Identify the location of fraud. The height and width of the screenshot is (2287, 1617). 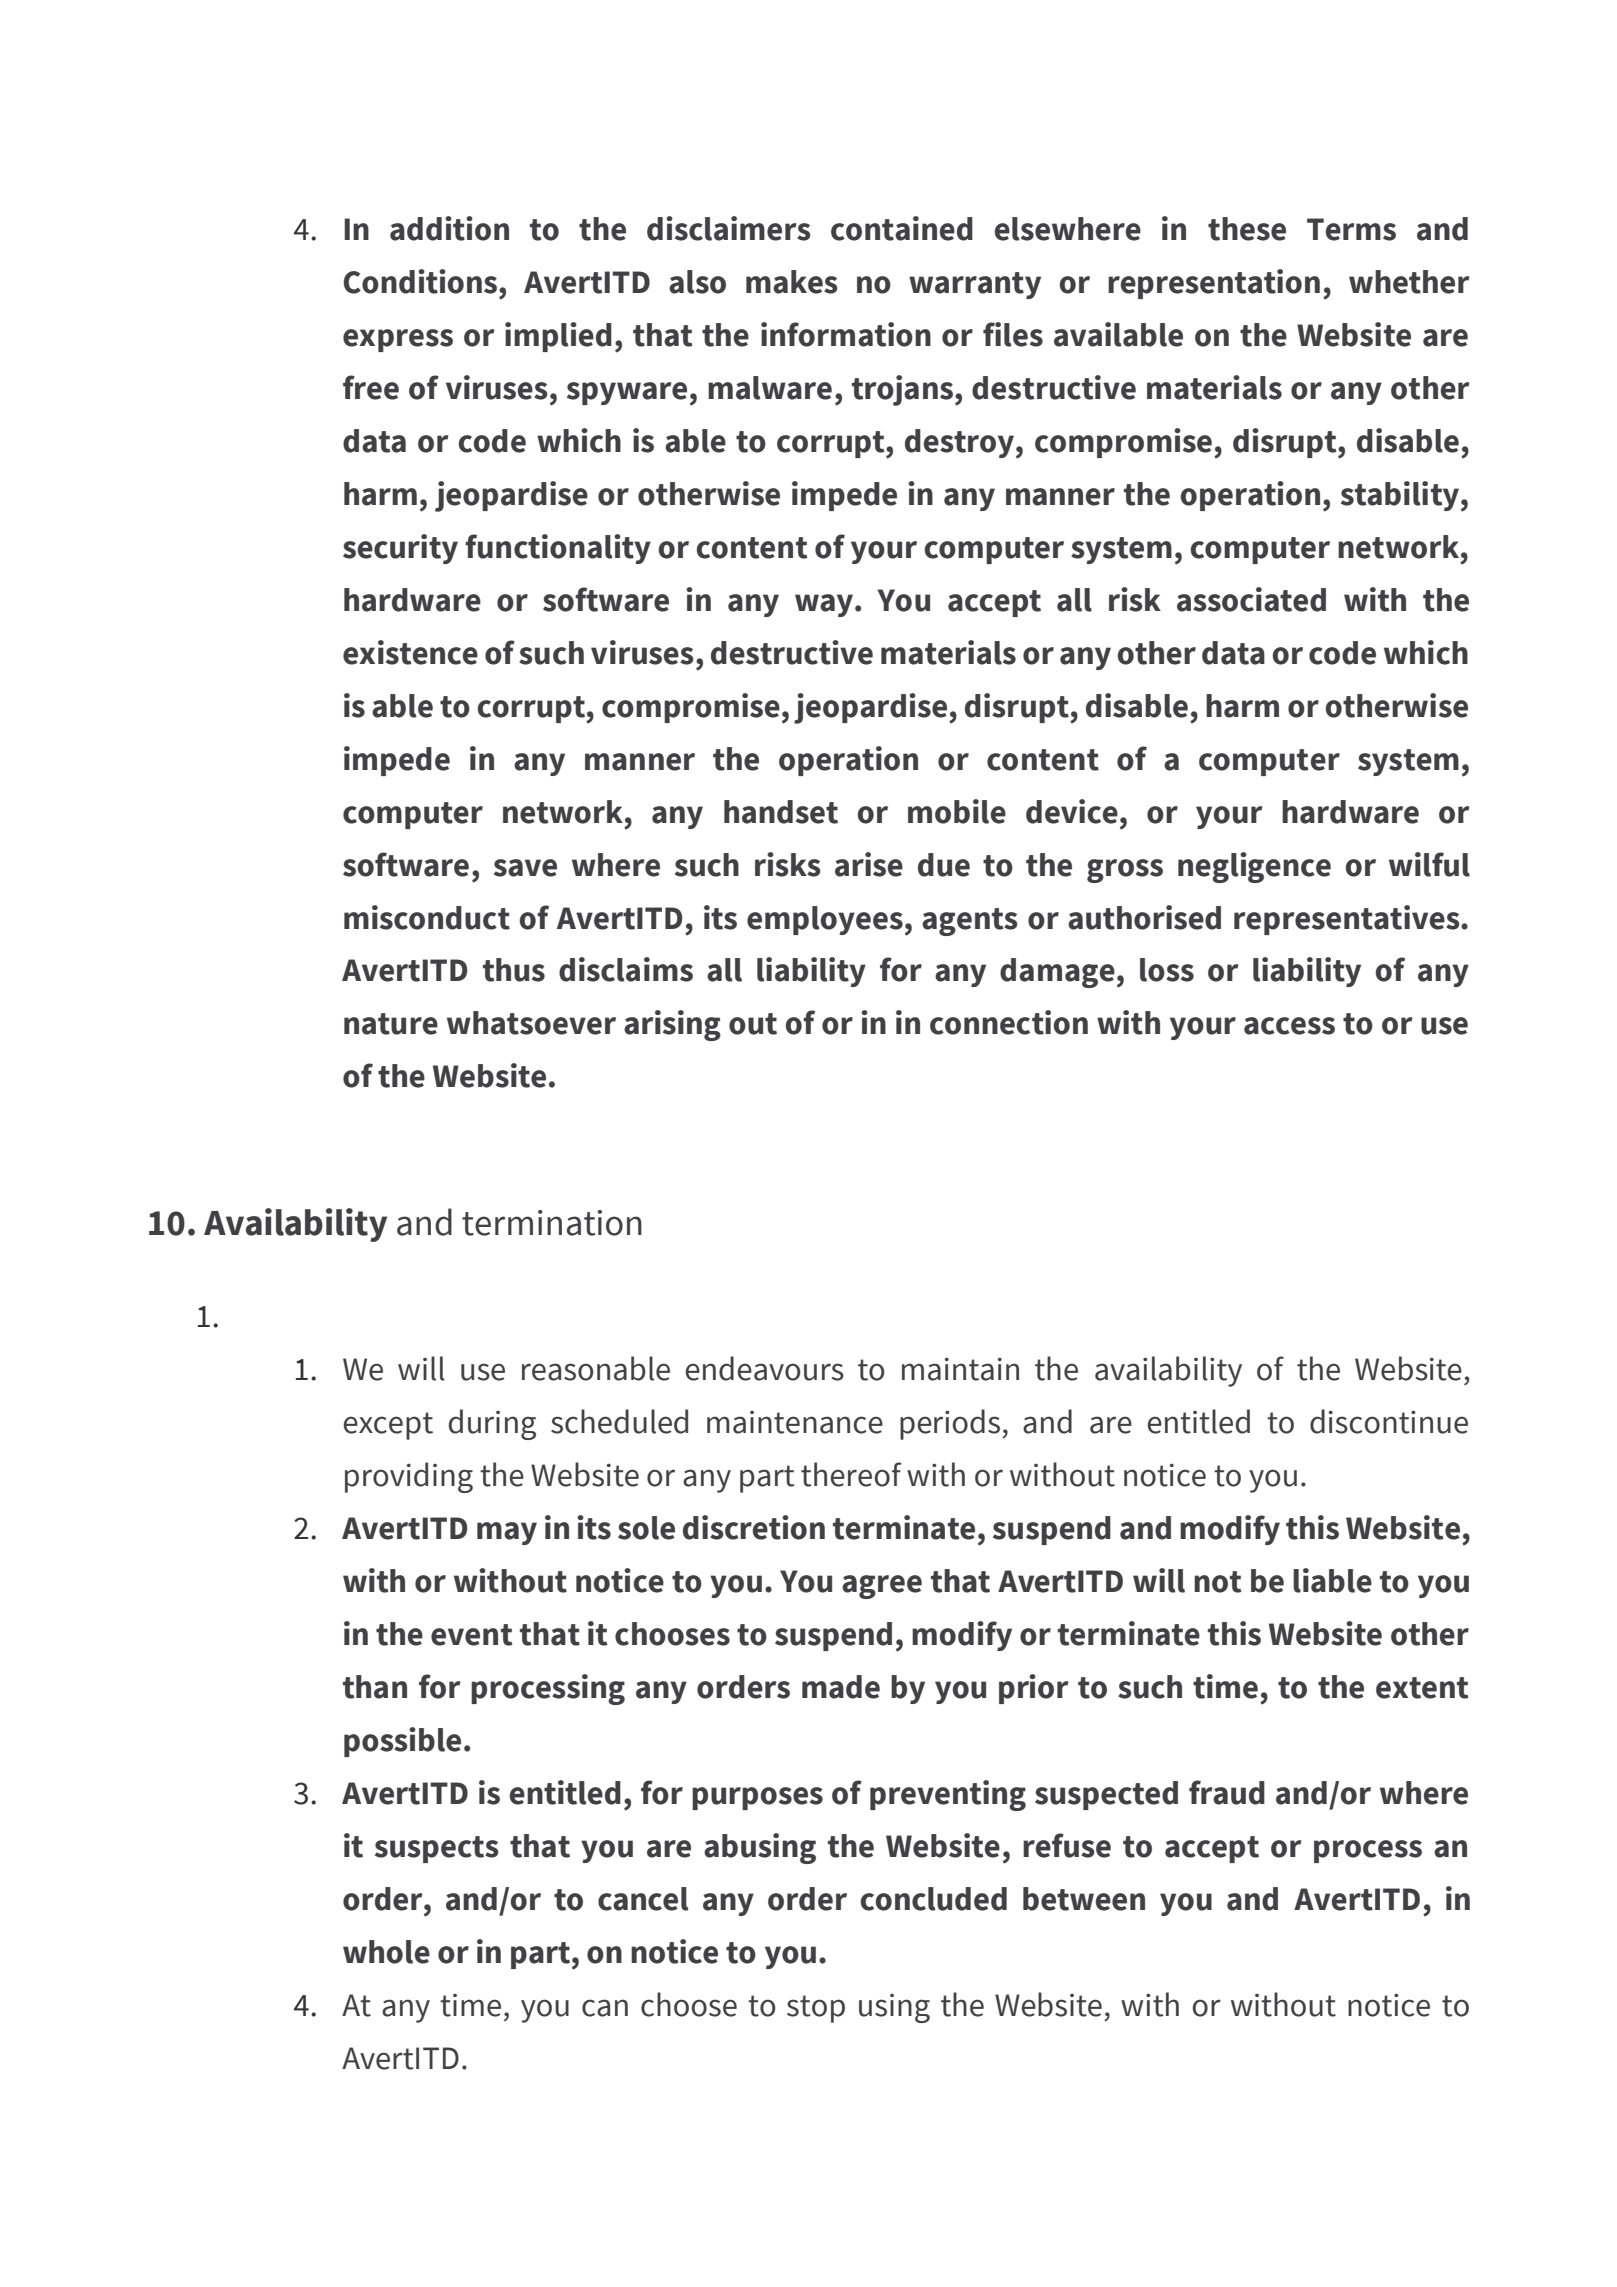
(1227, 1792).
